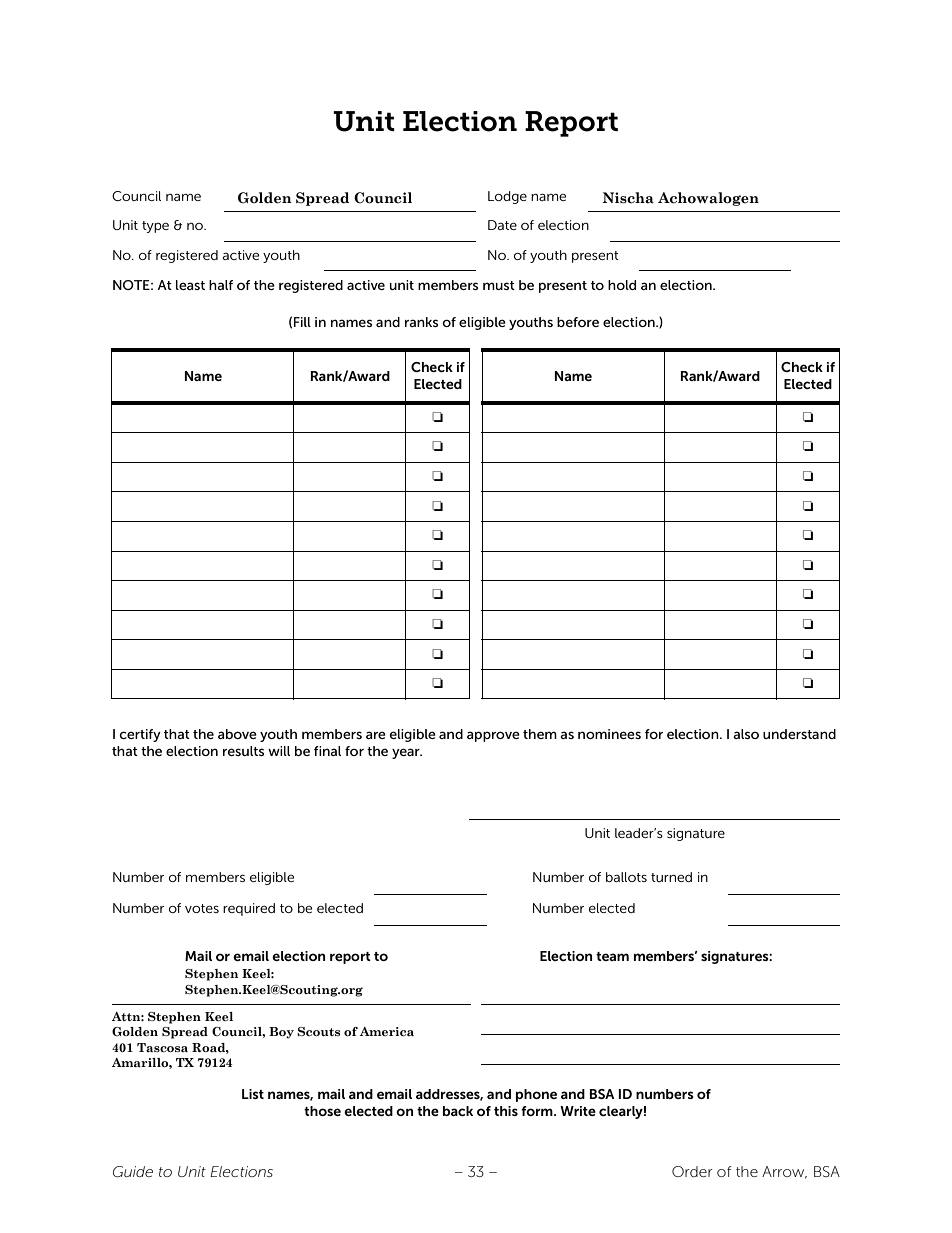 The height and width of the screenshot is (1233, 952). Describe the element at coordinates (502, 225) in the screenshot. I see `Date` at that location.
